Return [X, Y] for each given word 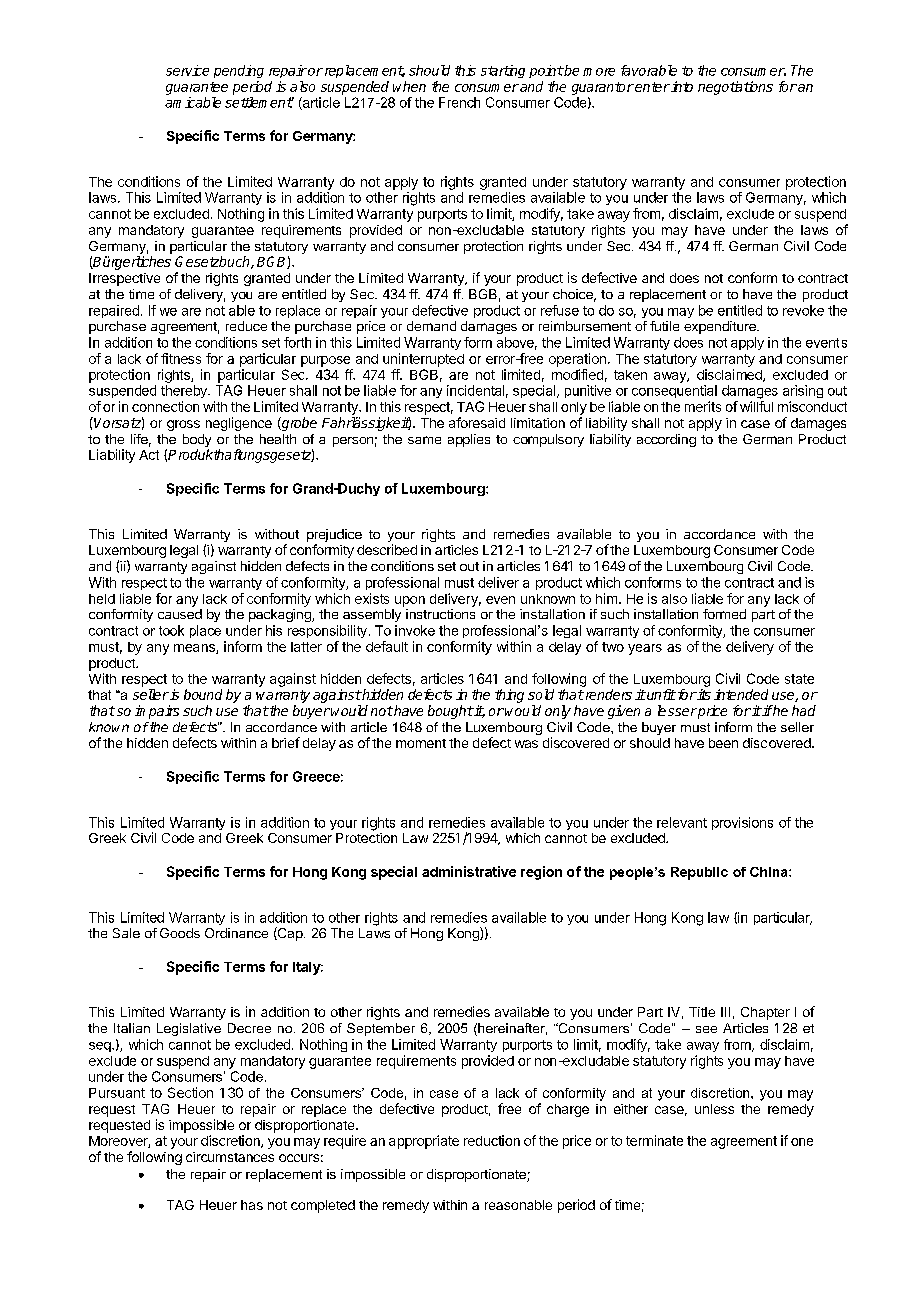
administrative [469, 871]
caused [180, 614]
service [187, 70]
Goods [180, 933]
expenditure [721, 327]
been [723, 743]
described [387, 549]
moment [421, 743]
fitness [181, 358]
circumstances [230, 1157]
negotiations [735, 88]
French [459, 102]
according [666, 440]
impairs [157, 712]
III [725, 1012]
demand [431, 326]
